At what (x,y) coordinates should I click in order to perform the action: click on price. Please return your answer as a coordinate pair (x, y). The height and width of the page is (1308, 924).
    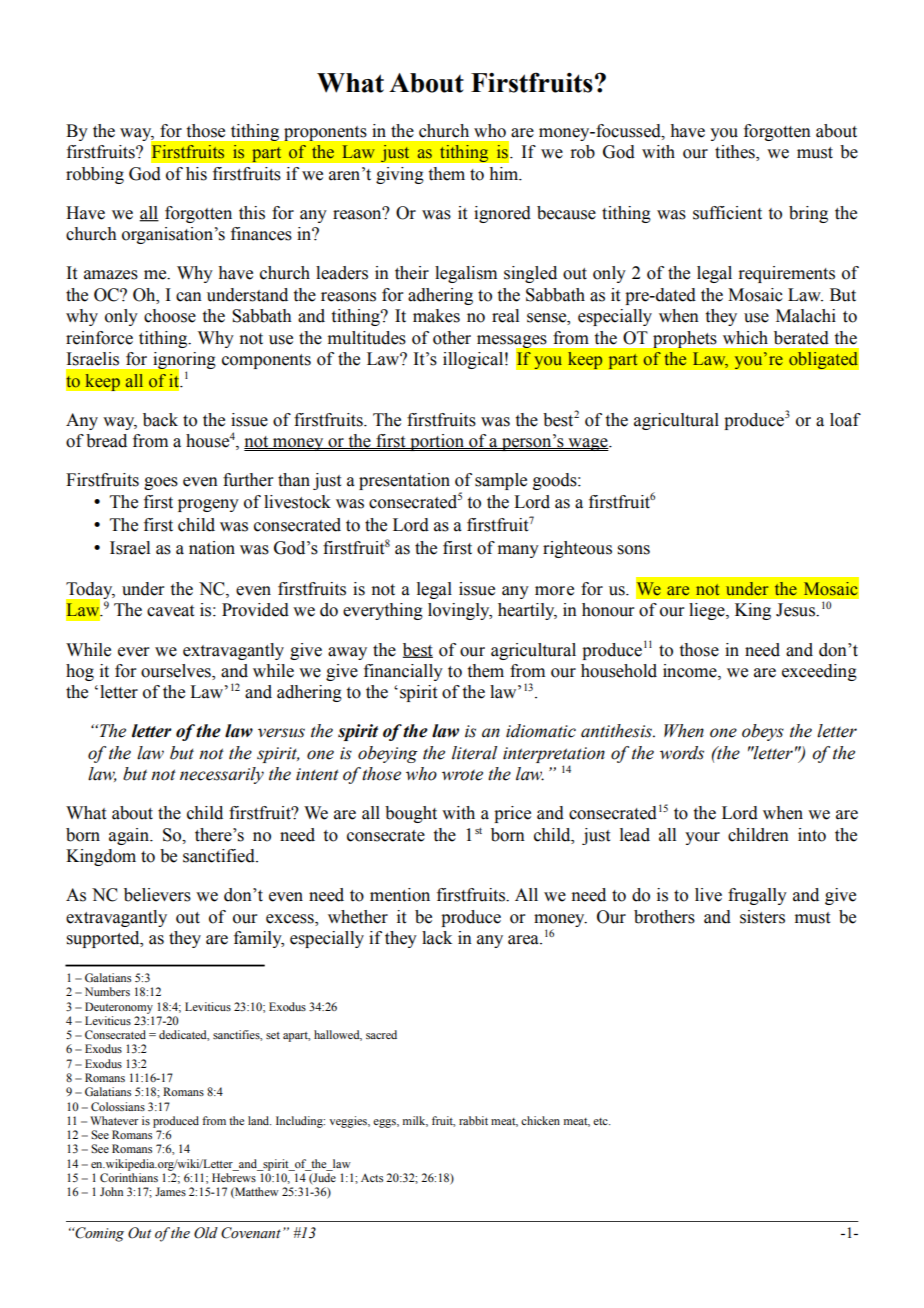
    Looking at the image, I should click on (512, 814).
